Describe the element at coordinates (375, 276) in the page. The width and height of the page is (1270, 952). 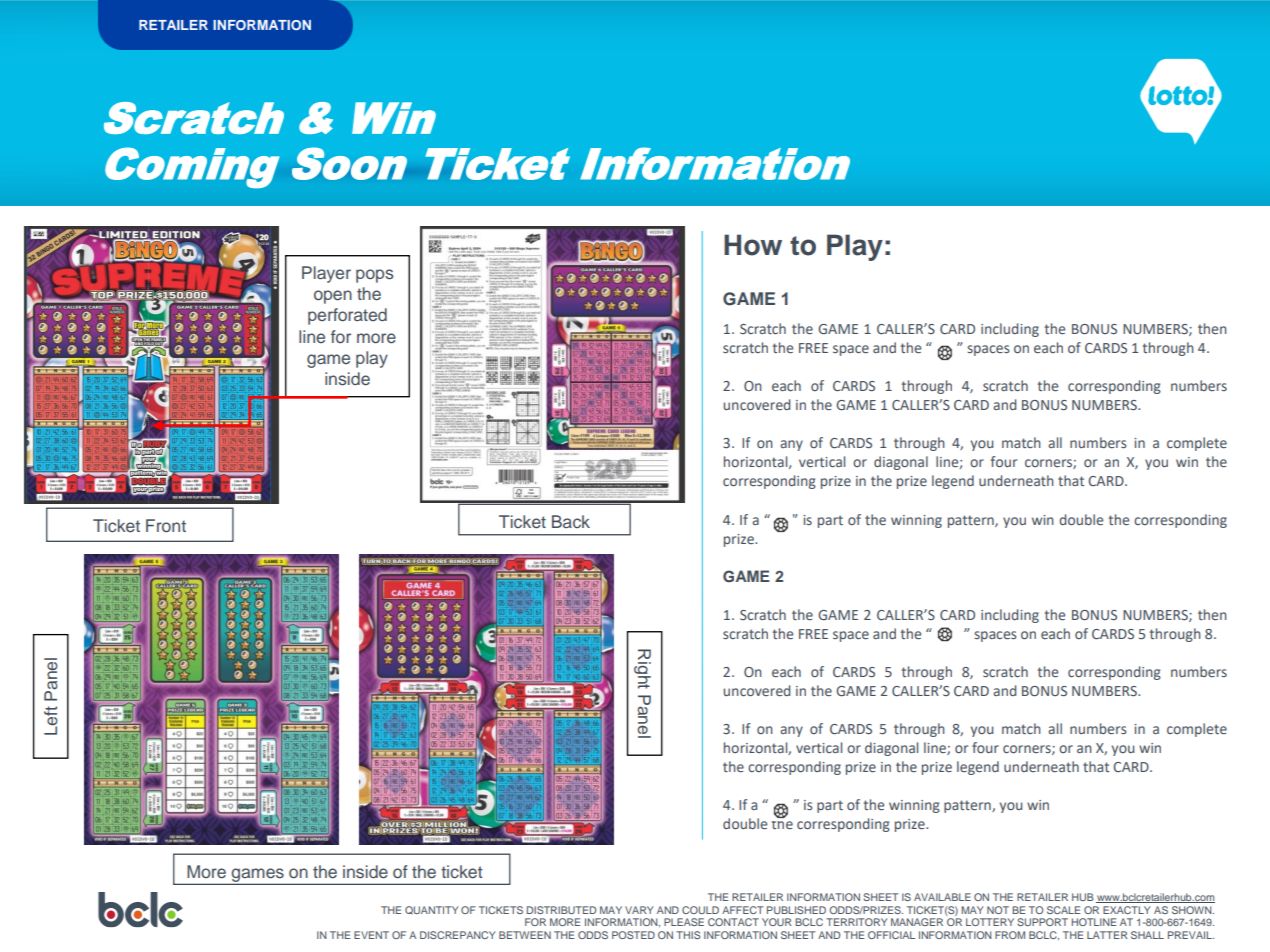
I see `pops` at that location.
